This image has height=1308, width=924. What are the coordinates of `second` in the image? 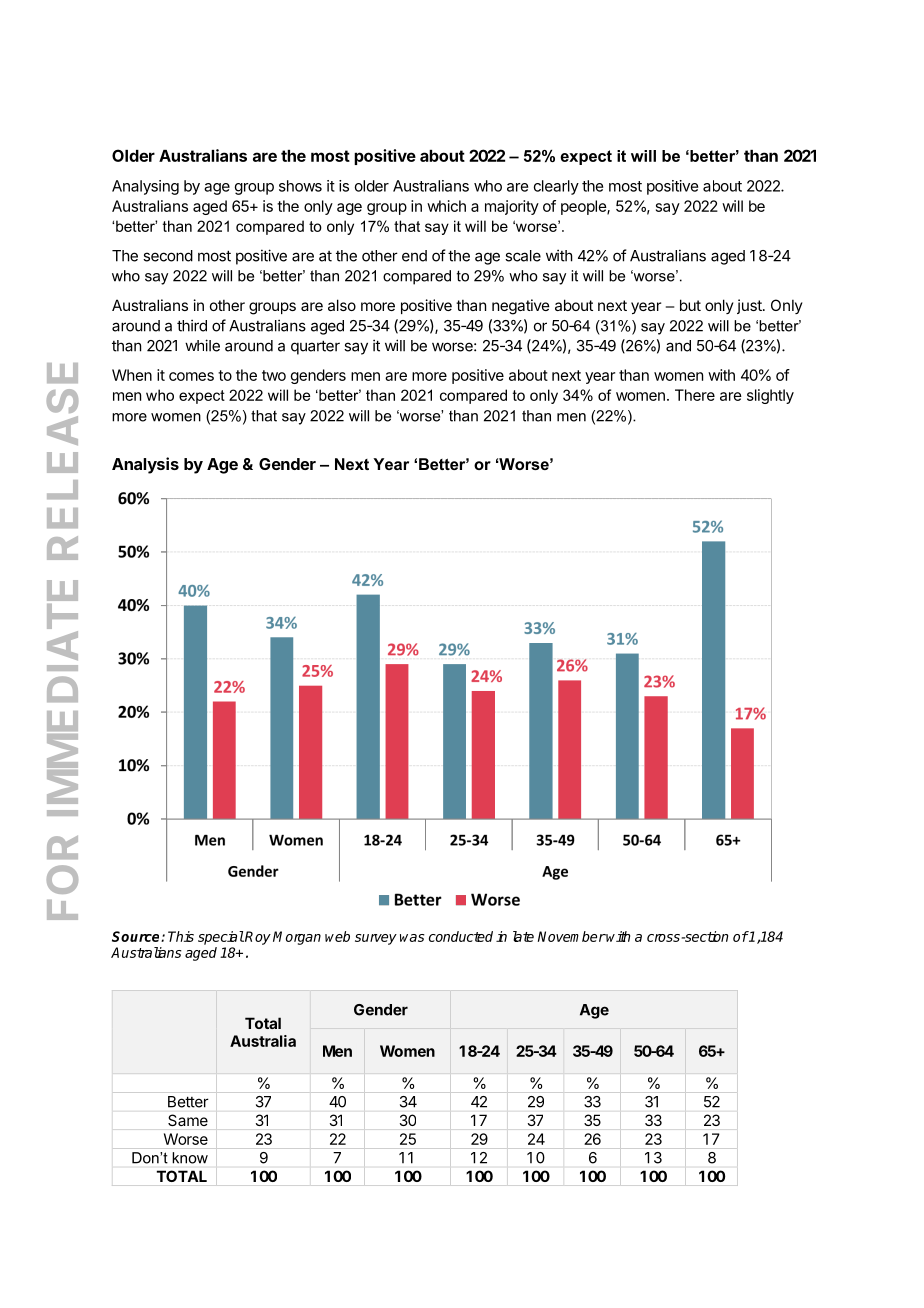 It's located at (168, 256).
